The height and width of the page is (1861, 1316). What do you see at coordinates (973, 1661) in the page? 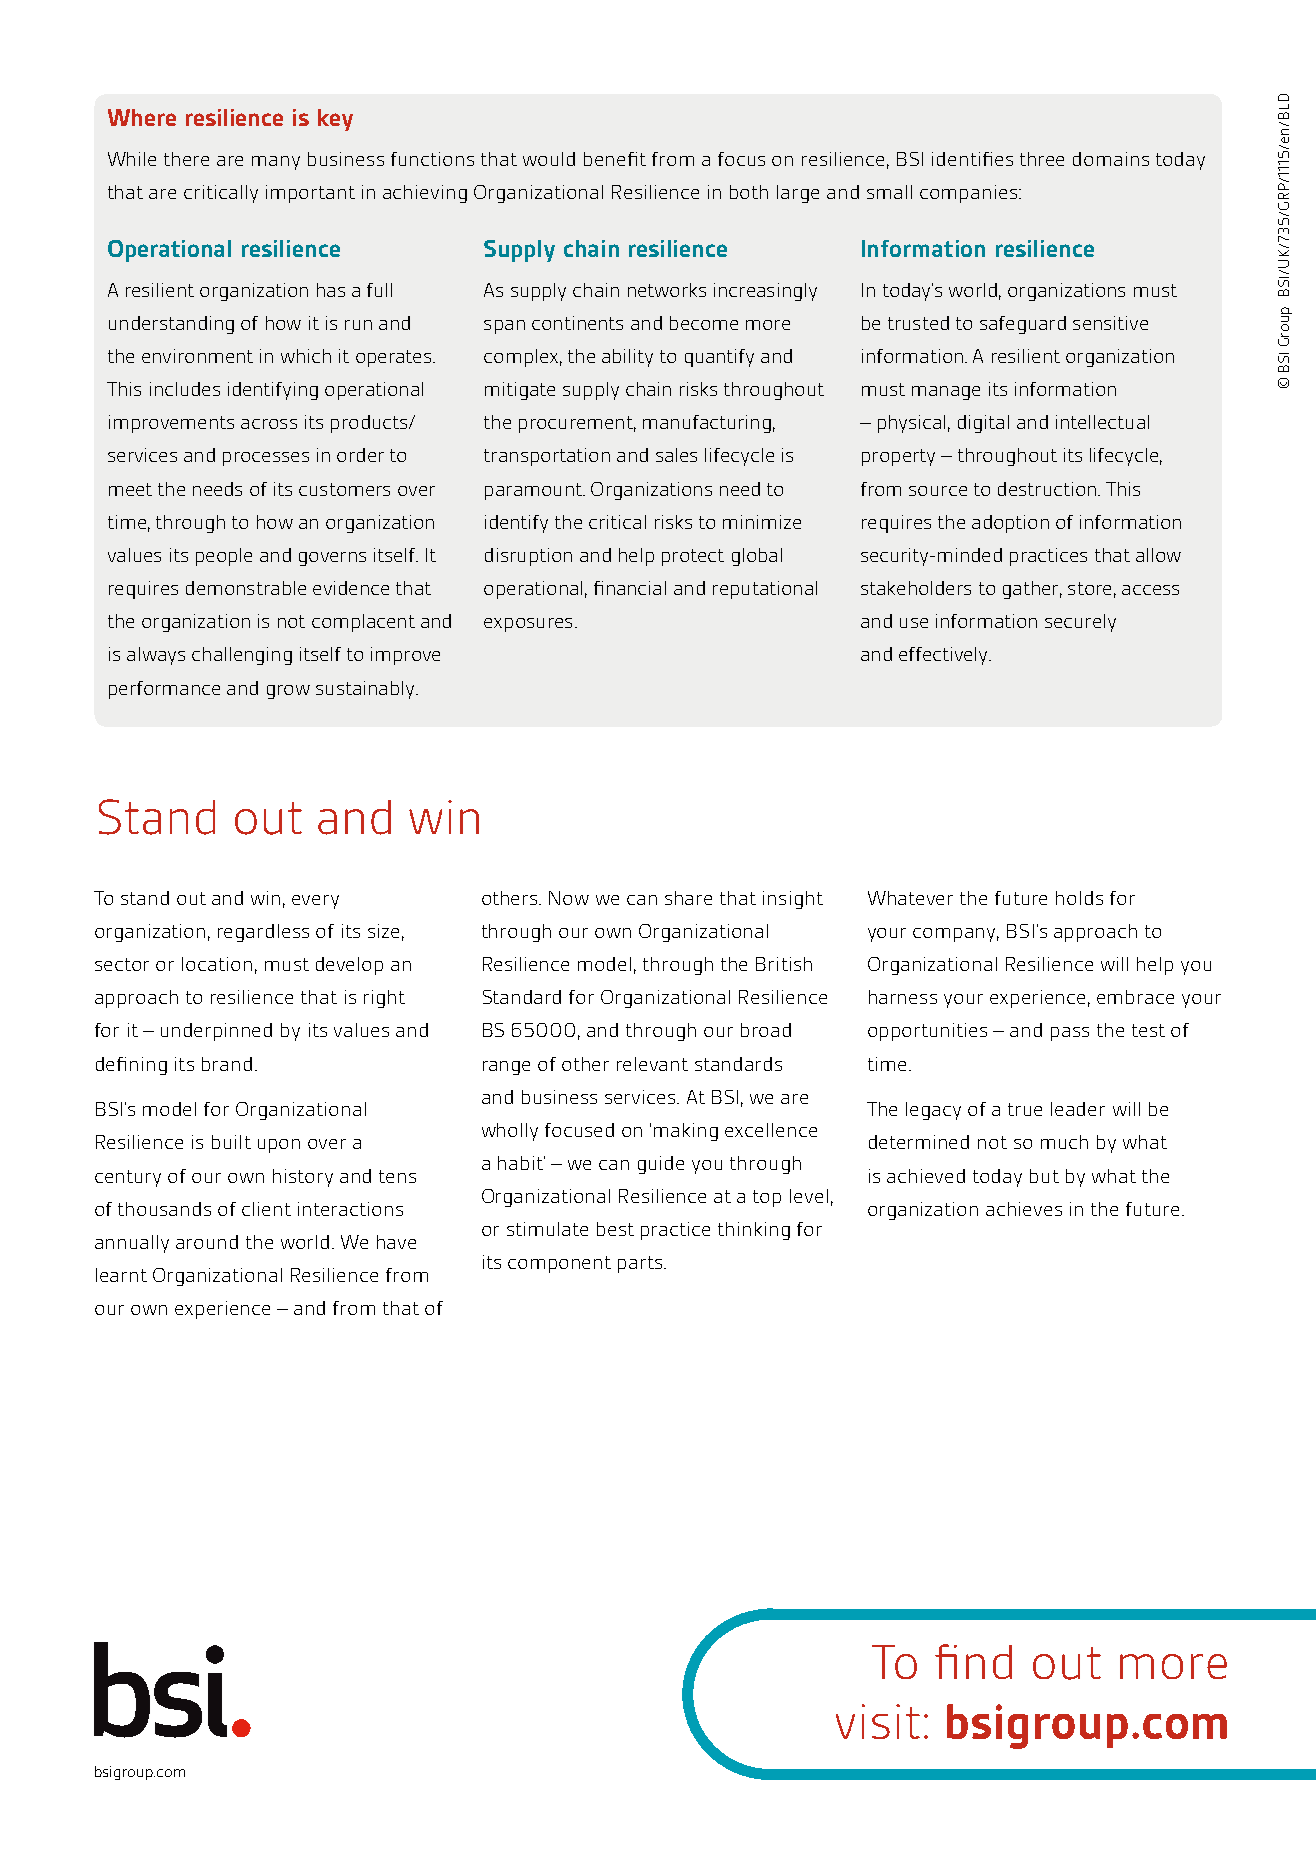
I see `find` at bounding box center [973, 1661].
